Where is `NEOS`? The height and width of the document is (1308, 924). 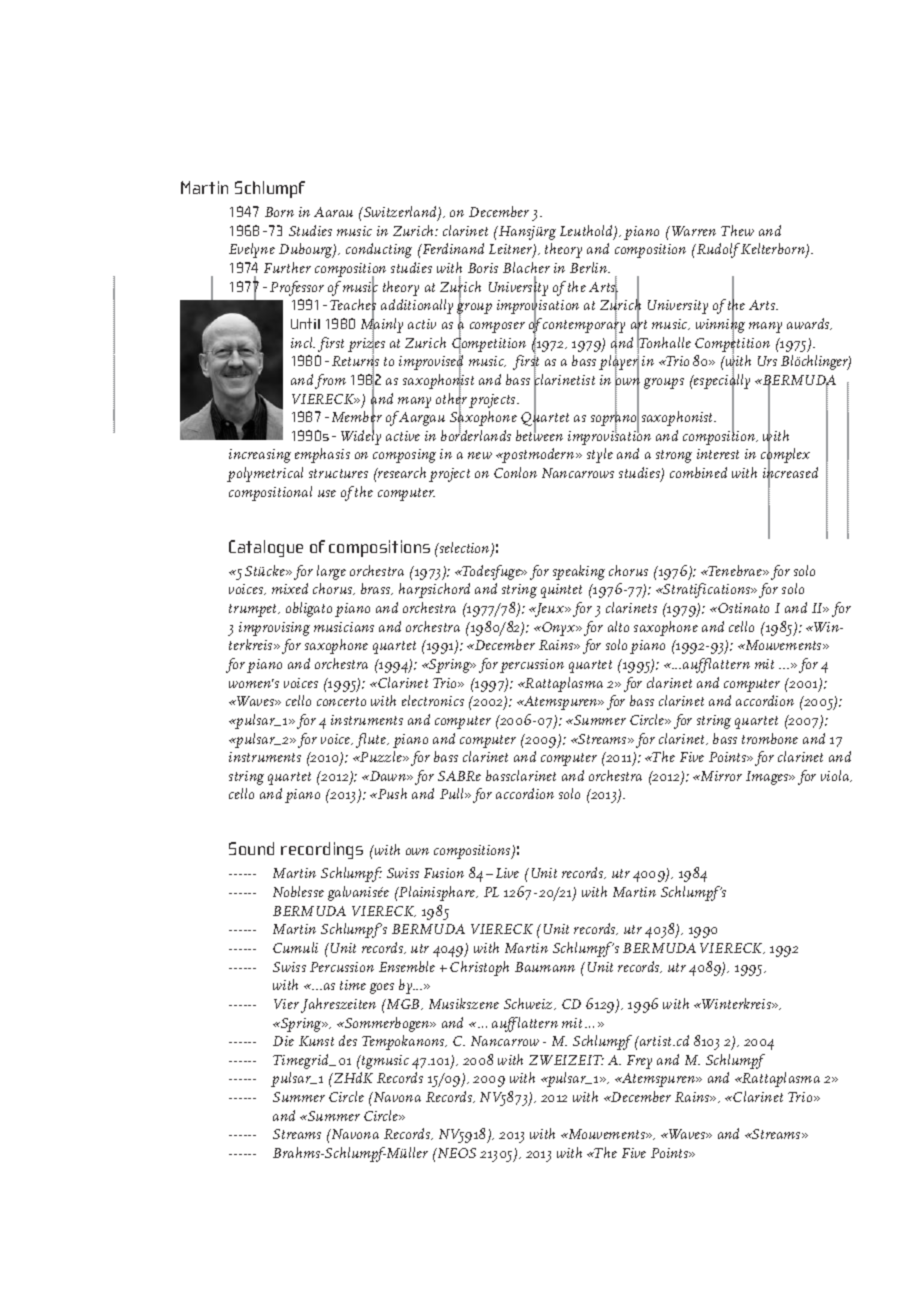 NEOS is located at coordinates (456, 1153).
